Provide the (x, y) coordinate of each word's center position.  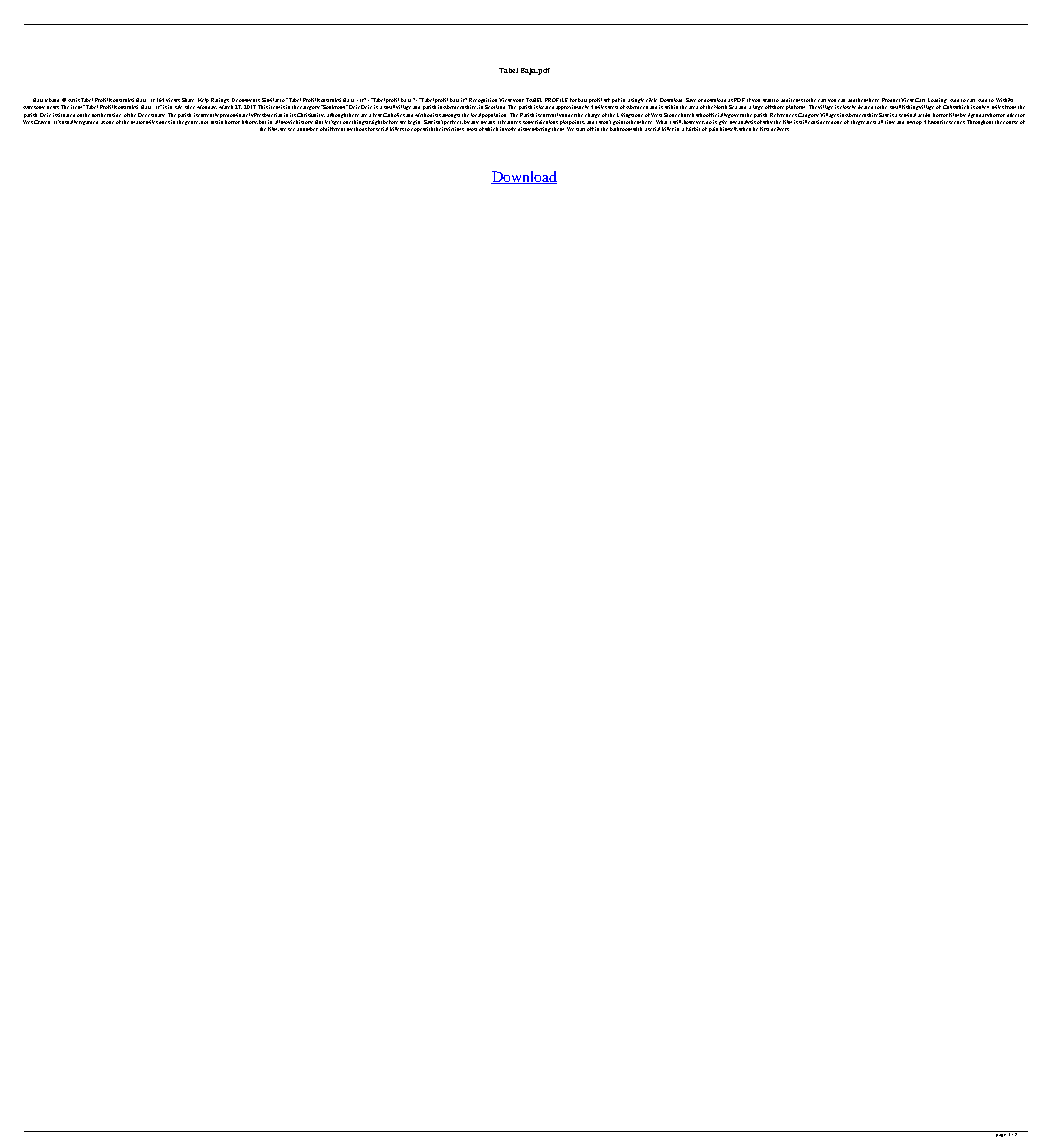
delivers (780, 129)
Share (188, 100)
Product (892, 100)
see (291, 129)
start (580, 129)
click (651, 100)
